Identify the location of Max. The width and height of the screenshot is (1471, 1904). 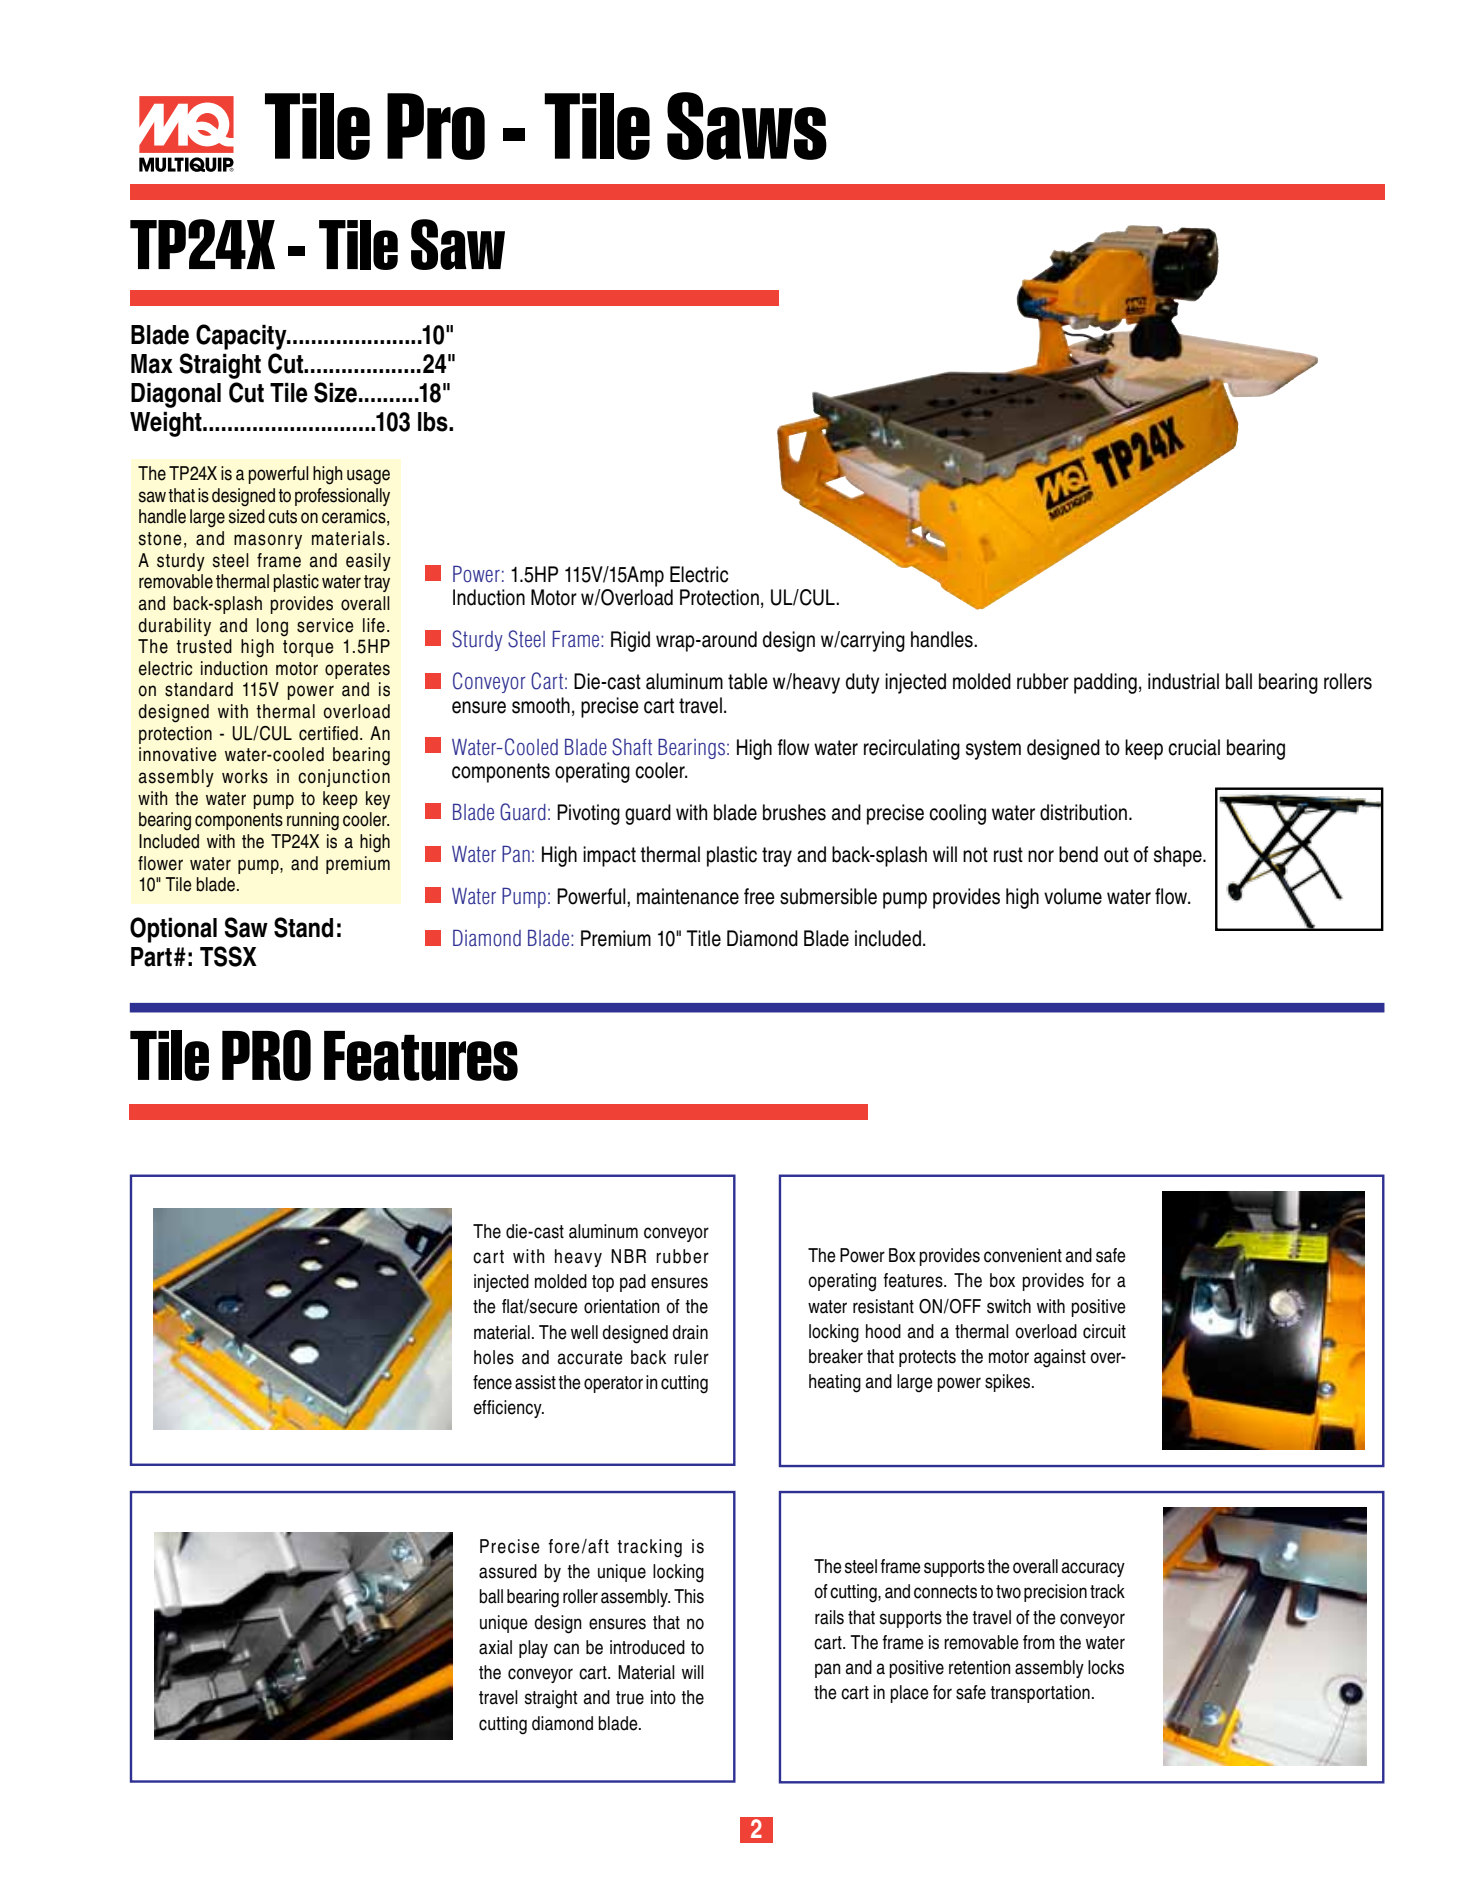
(152, 364).
